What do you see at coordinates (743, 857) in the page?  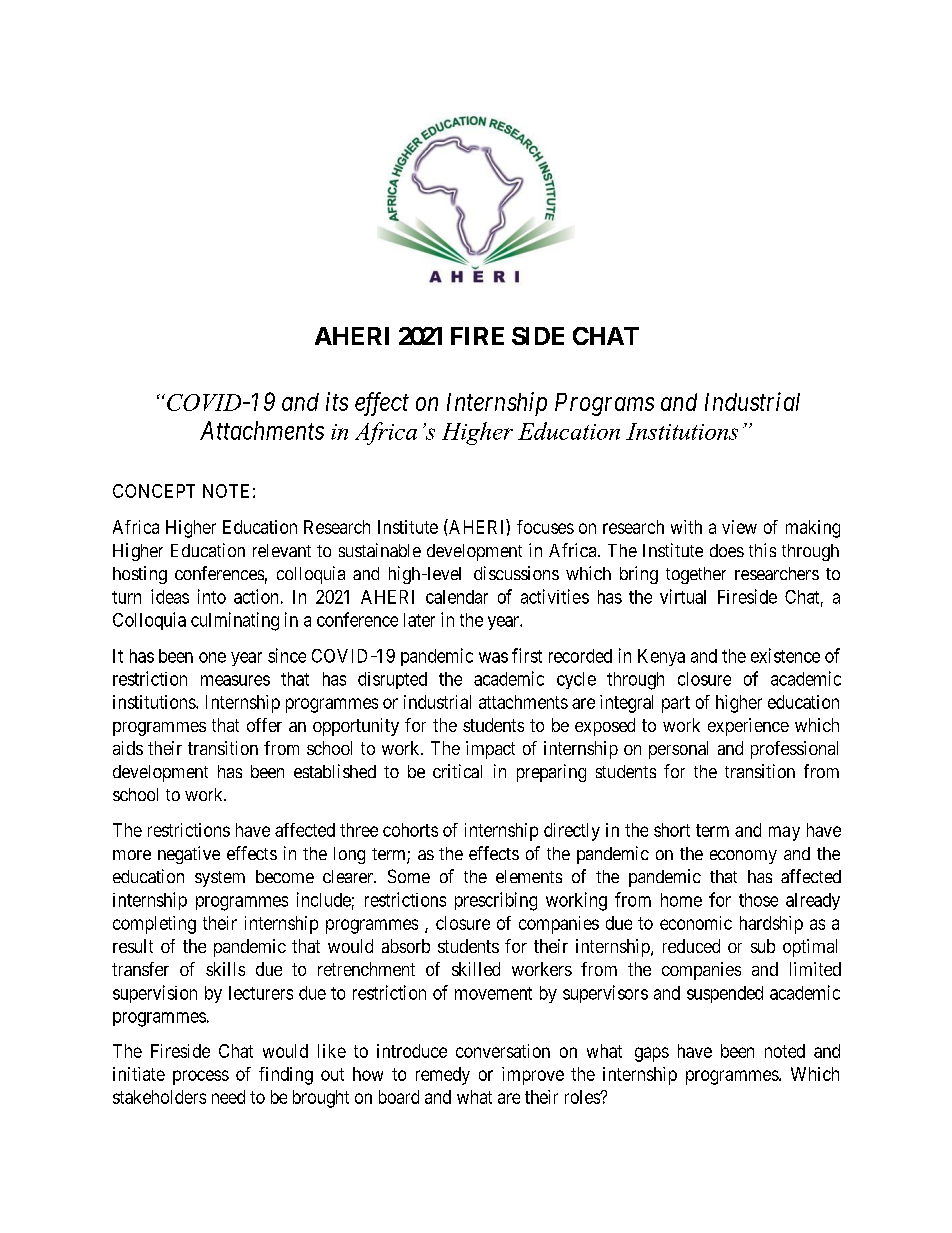 I see `economy` at bounding box center [743, 857].
